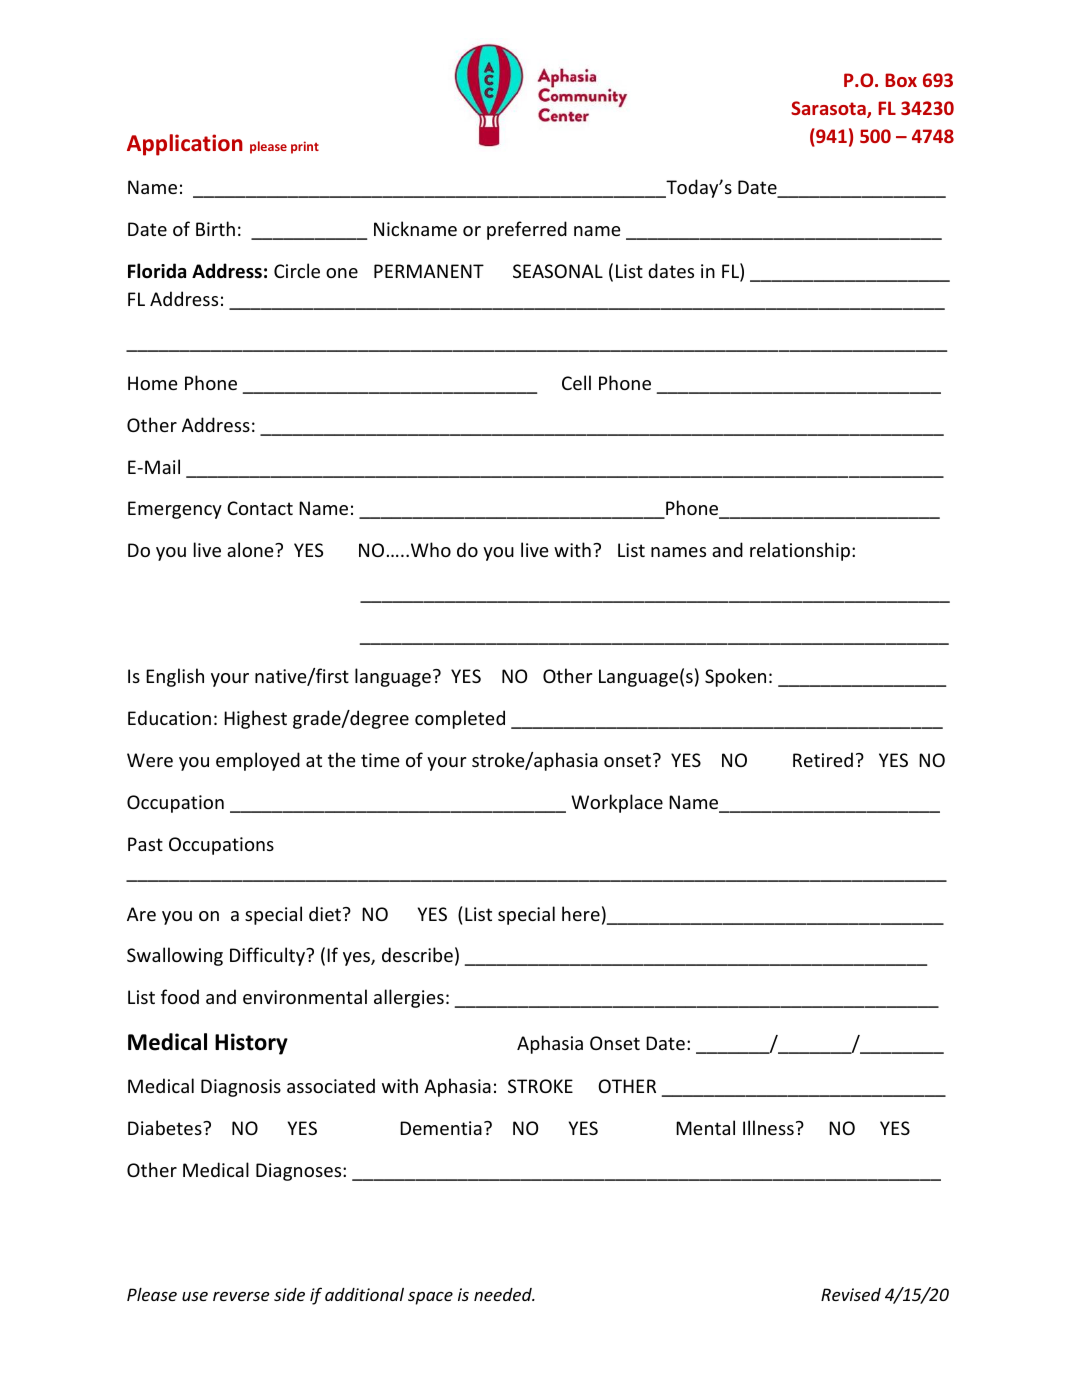 The height and width of the screenshot is (1394, 1077). Describe the element at coordinates (527, 230) in the screenshot. I see `preferred` at that location.
